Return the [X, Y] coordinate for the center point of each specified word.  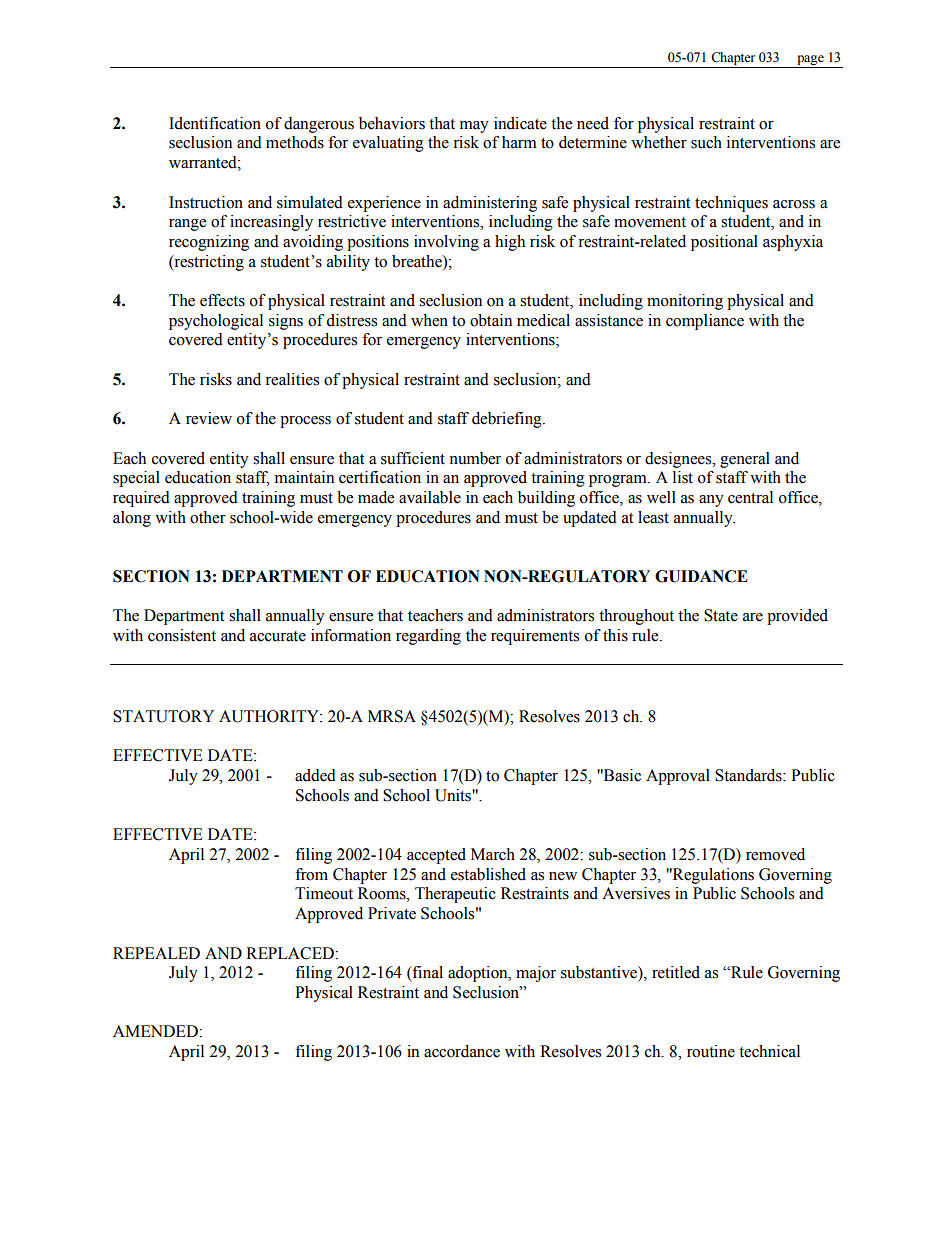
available [430, 497]
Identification [215, 123]
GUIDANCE [701, 576]
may [474, 127]
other [208, 517]
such [706, 142]
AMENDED [156, 1031]
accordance [462, 1051]
